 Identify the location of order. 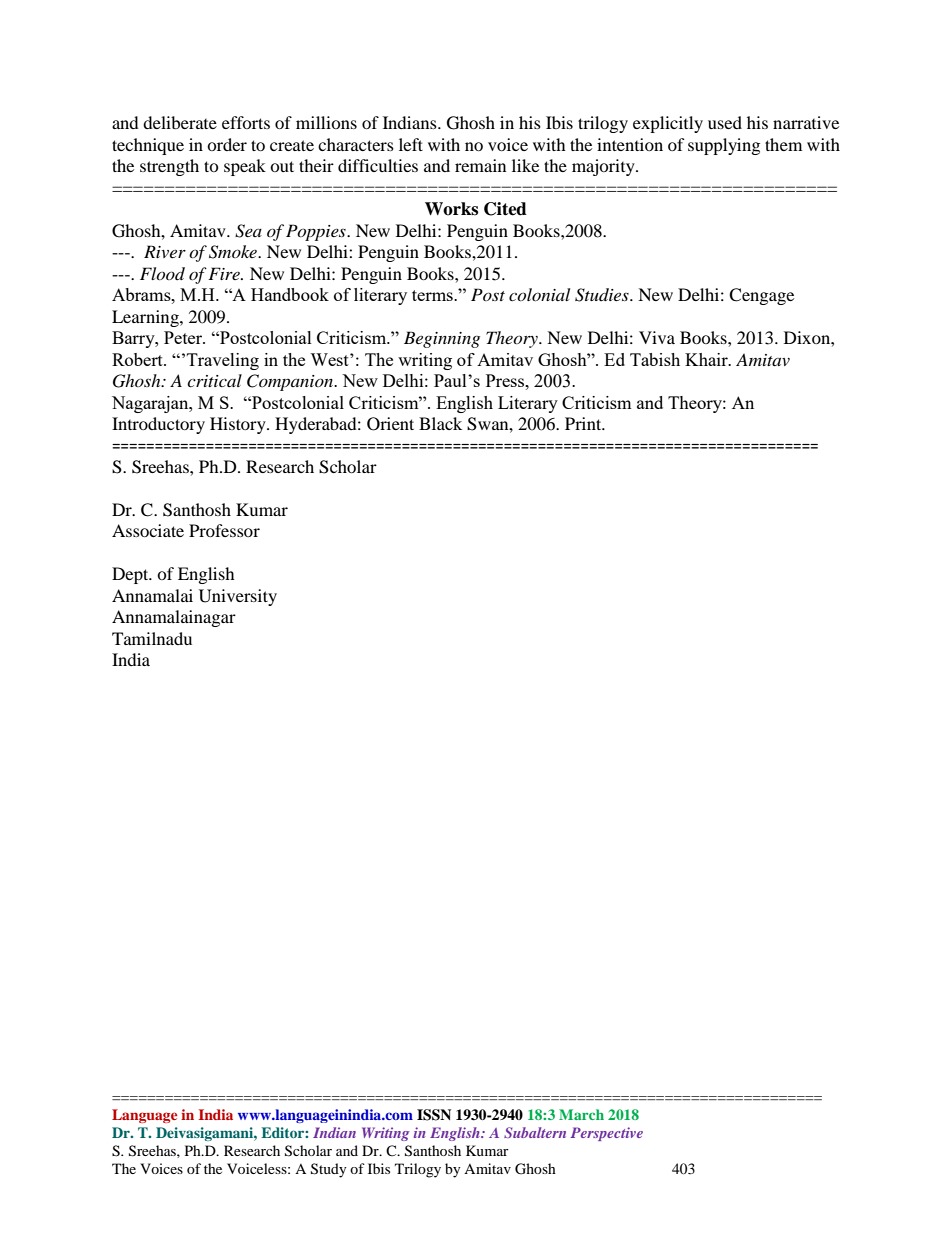
(227, 144).
